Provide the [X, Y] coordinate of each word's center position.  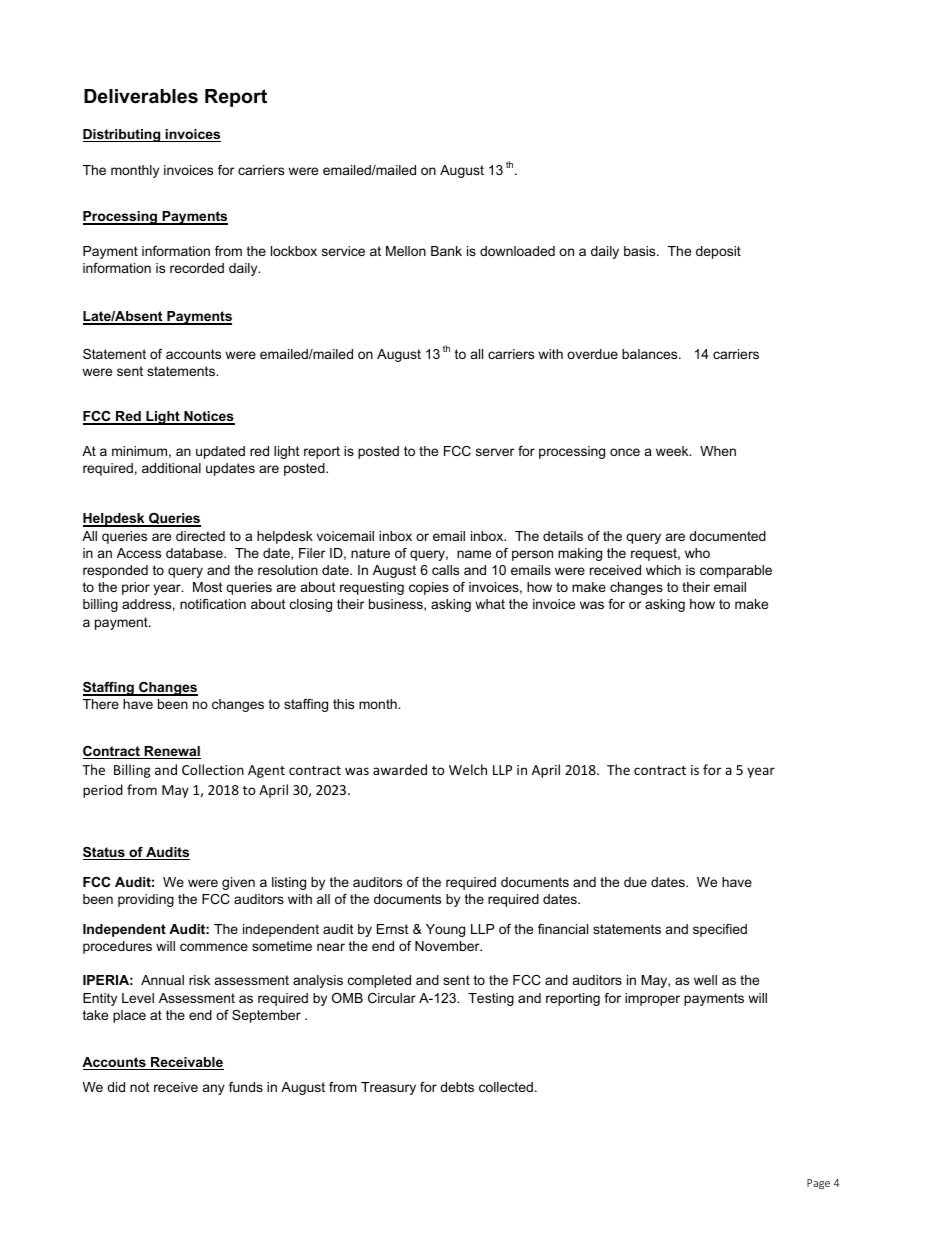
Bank [446, 251]
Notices [208, 417]
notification [213, 604]
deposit [718, 252]
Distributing [123, 135]
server [495, 452]
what [490, 604]
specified [720, 930]
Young [445, 930]
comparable [736, 571]
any [214, 1089]
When [718, 451]
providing [146, 900]
